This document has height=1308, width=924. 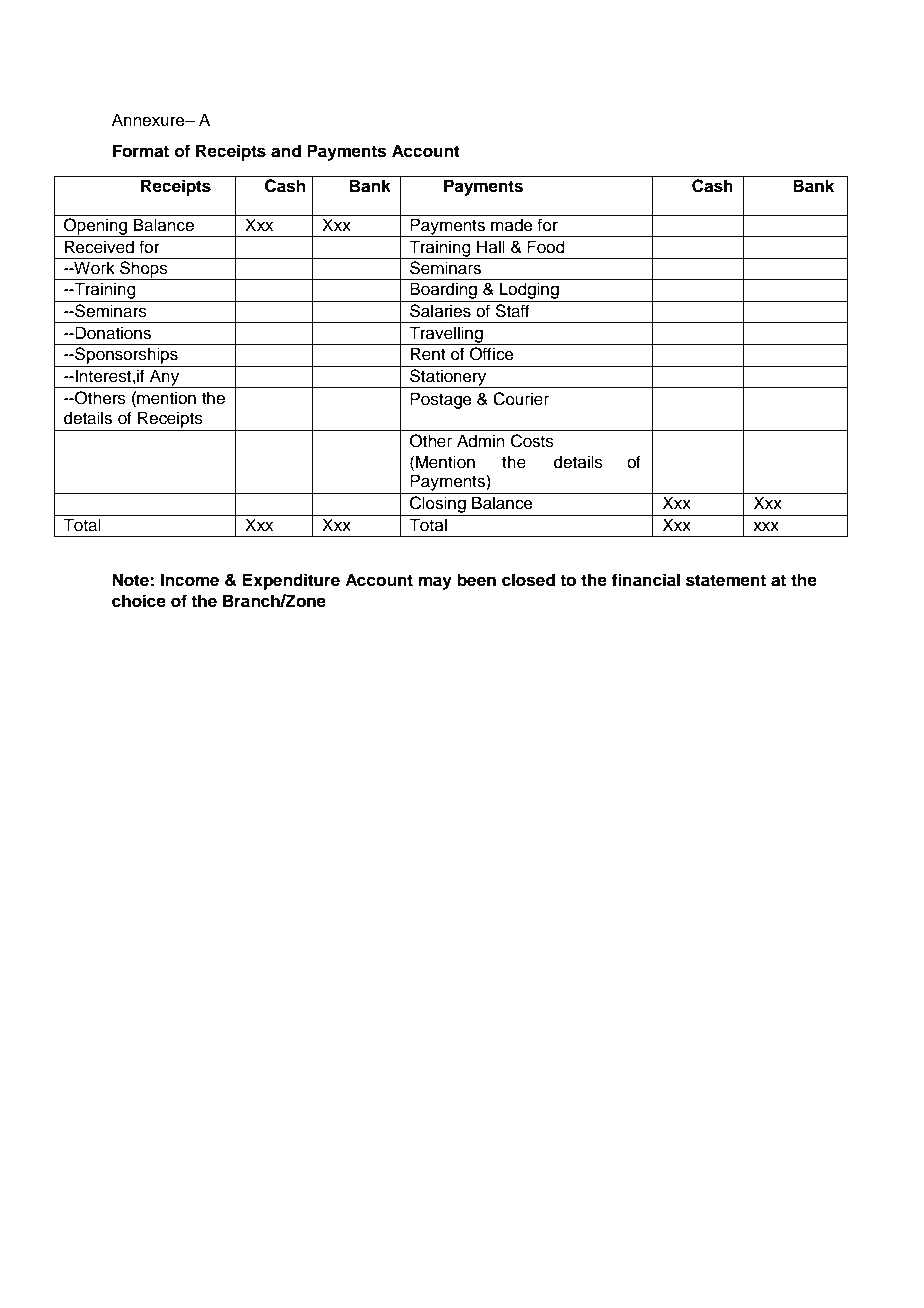 I want to click on Courier, so click(x=521, y=399).
